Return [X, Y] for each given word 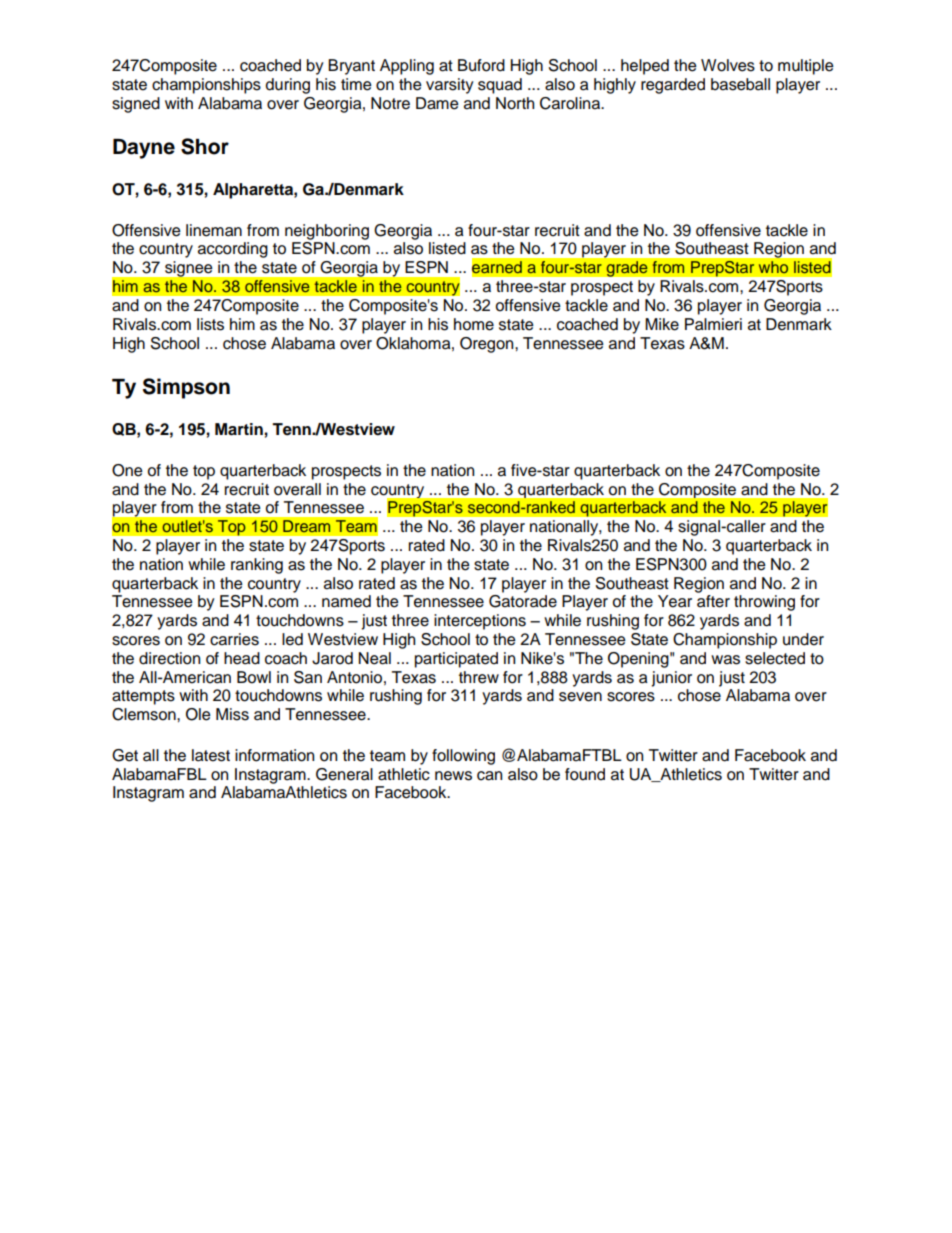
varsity [450, 86]
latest [211, 755]
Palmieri [713, 324]
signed [136, 105]
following [463, 757]
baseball [740, 84]
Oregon [488, 345]
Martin [240, 429]
